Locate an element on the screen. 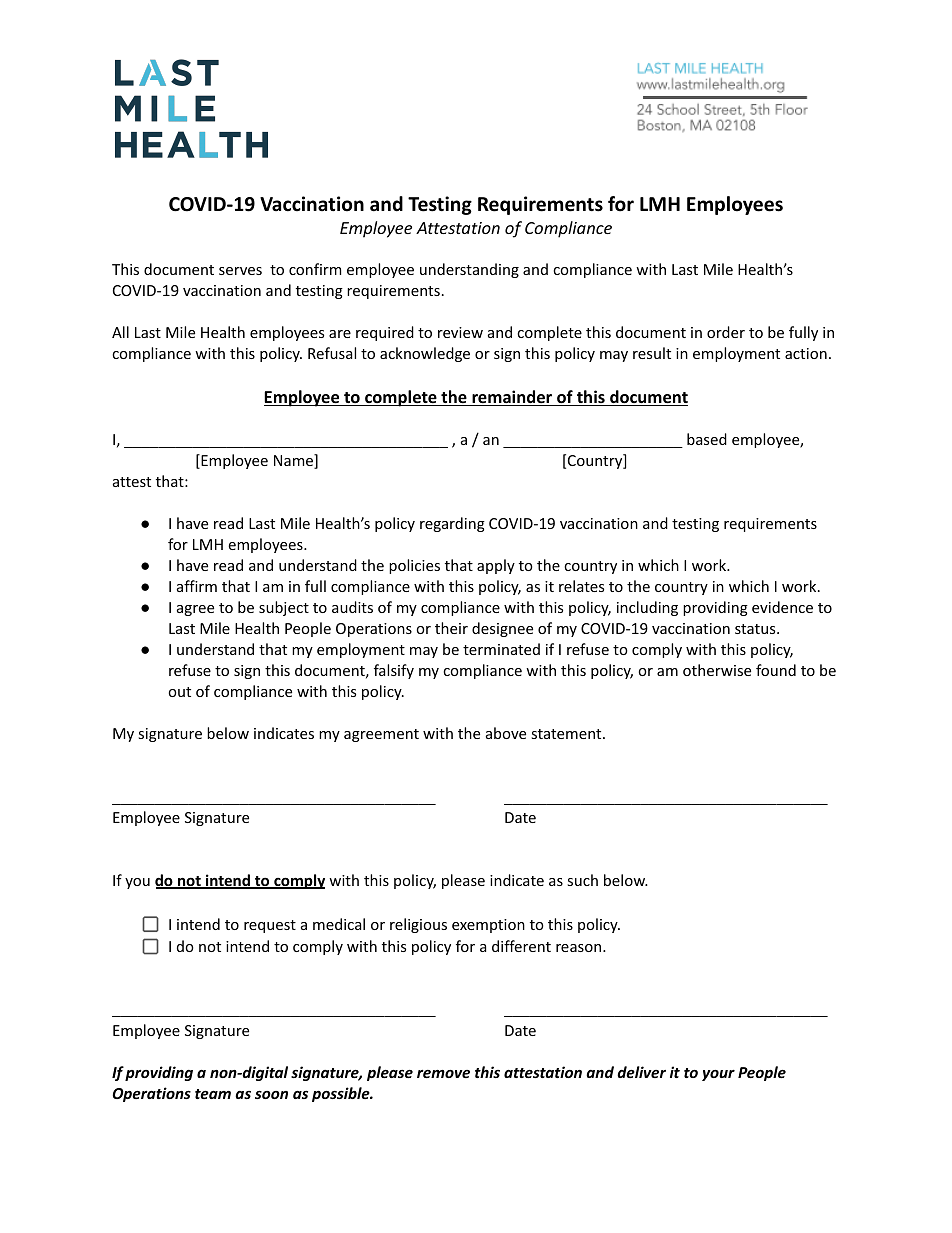 The width and height of the screenshot is (952, 1233). affirm is located at coordinates (197, 586).
